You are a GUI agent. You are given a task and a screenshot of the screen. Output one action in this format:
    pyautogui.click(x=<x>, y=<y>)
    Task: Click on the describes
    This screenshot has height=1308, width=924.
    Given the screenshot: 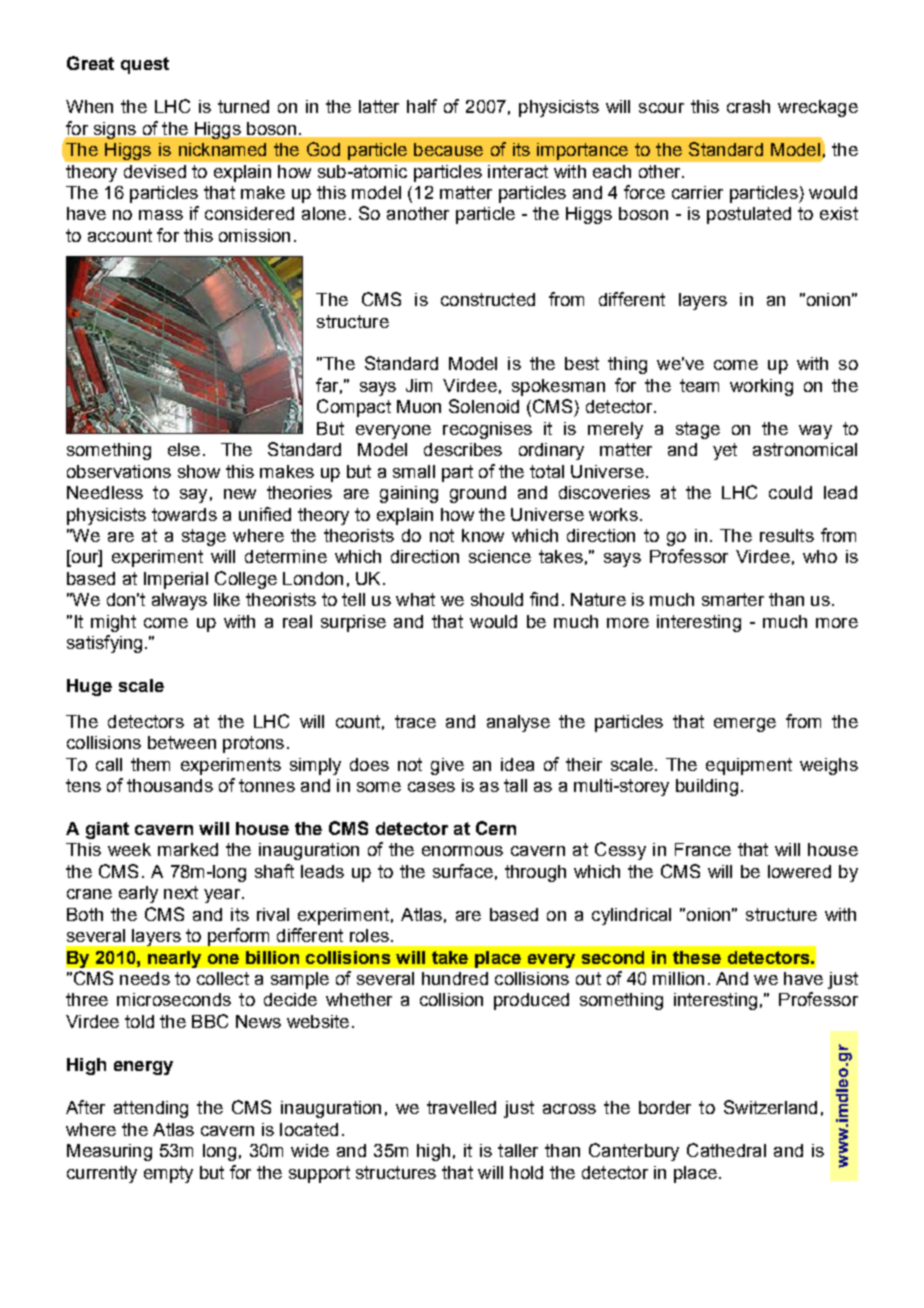 What is the action you would take?
    pyautogui.click(x=463, y=449)
